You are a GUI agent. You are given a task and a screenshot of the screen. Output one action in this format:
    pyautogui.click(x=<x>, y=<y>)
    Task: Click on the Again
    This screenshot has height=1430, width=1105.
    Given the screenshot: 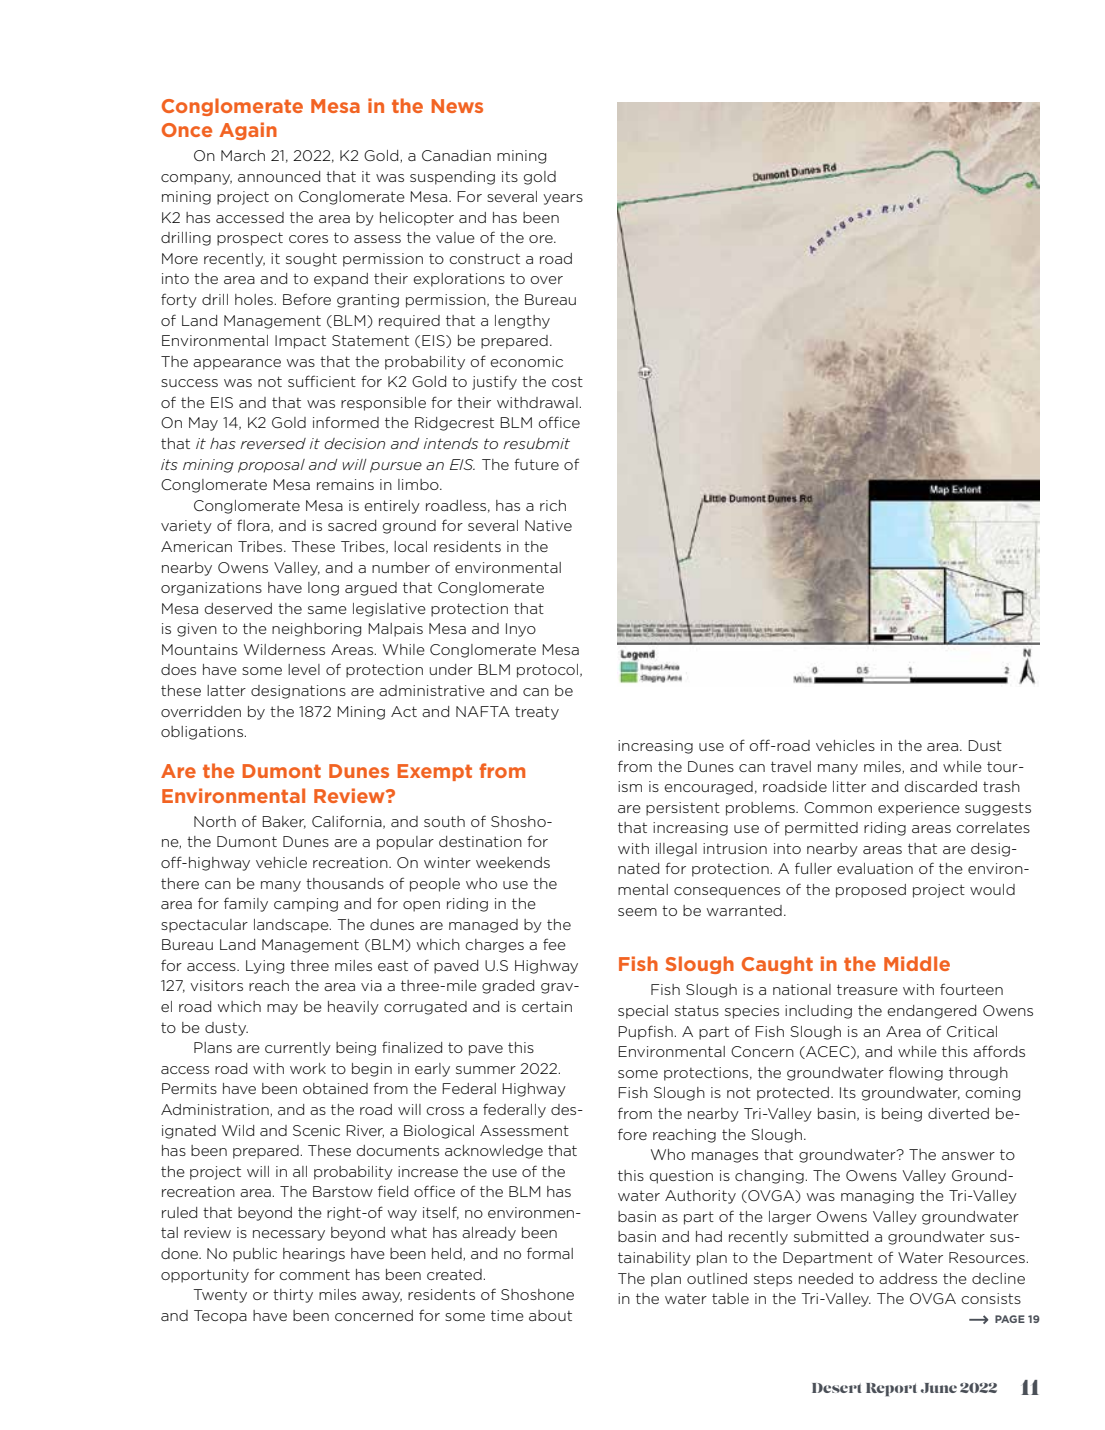 What is the action you would take?
    pyautogui.click(x=248, y=131)
